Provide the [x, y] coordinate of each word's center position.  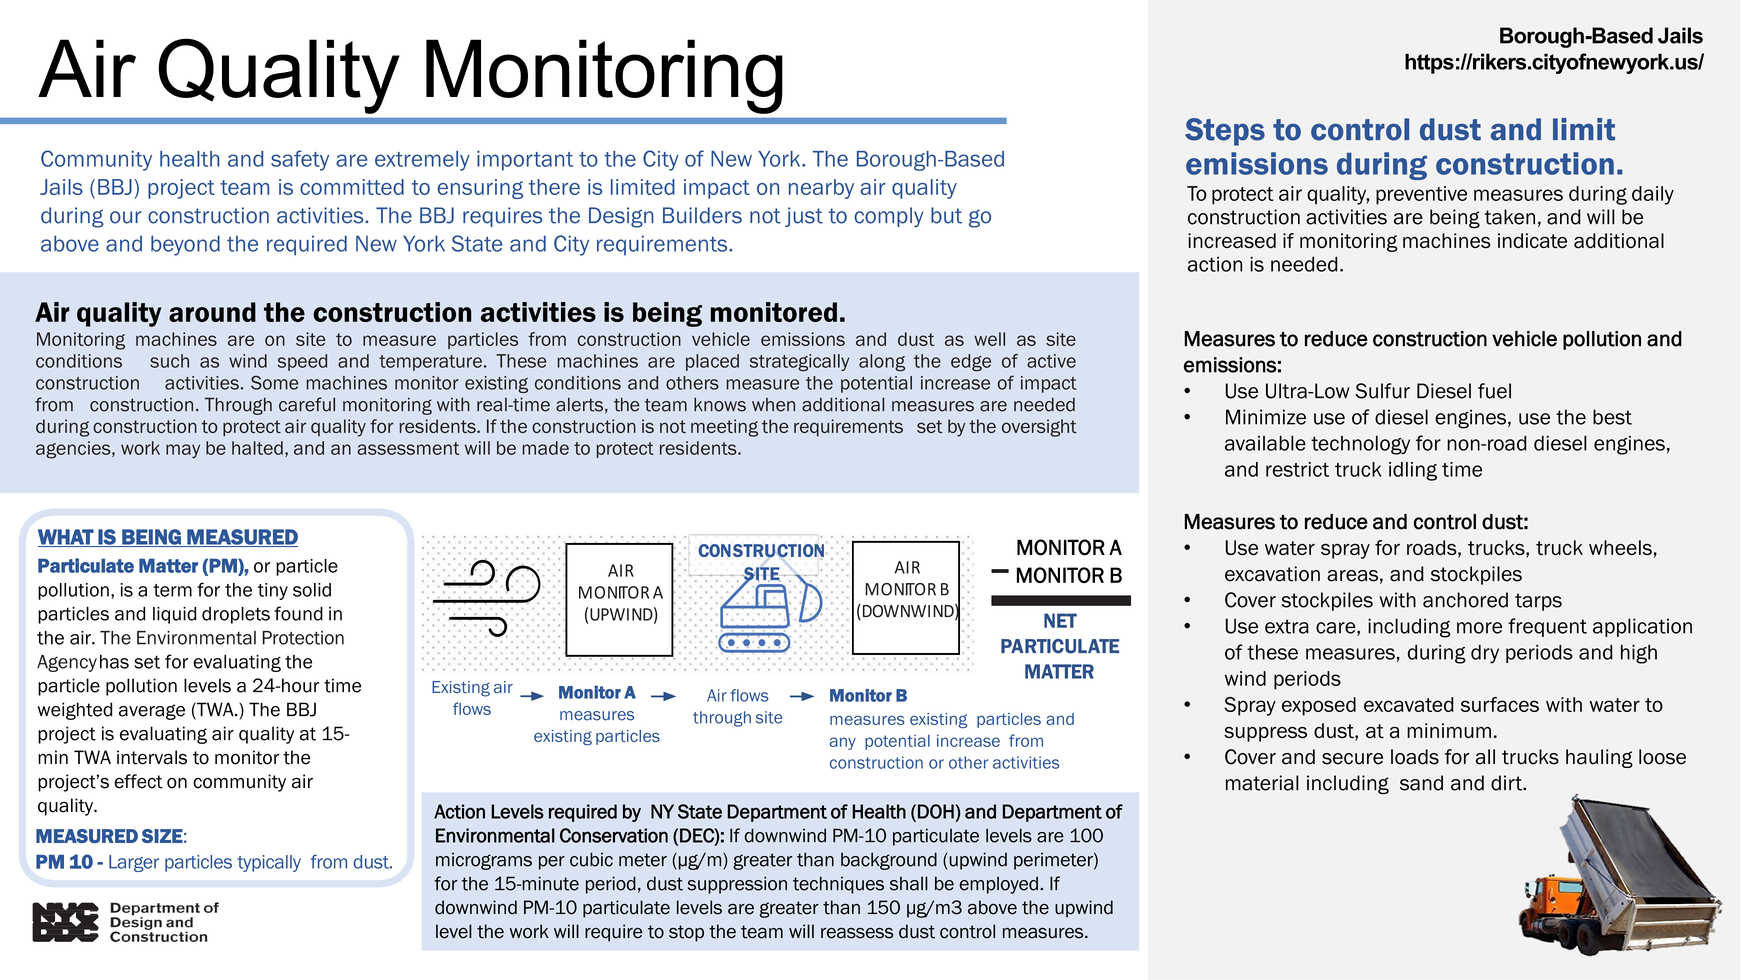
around [212, 312]
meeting [724, 428]
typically [269, 863]
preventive [1421, 195]
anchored [1465, 600]
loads [1415, 757]
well [989, 339]
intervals [152, 757]
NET [1060, 620]
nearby [821, 189]
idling [1413, 471]
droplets [236, 615]
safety [300, 160]
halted [257, 448]
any [843, 743]
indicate [1532, 240]
